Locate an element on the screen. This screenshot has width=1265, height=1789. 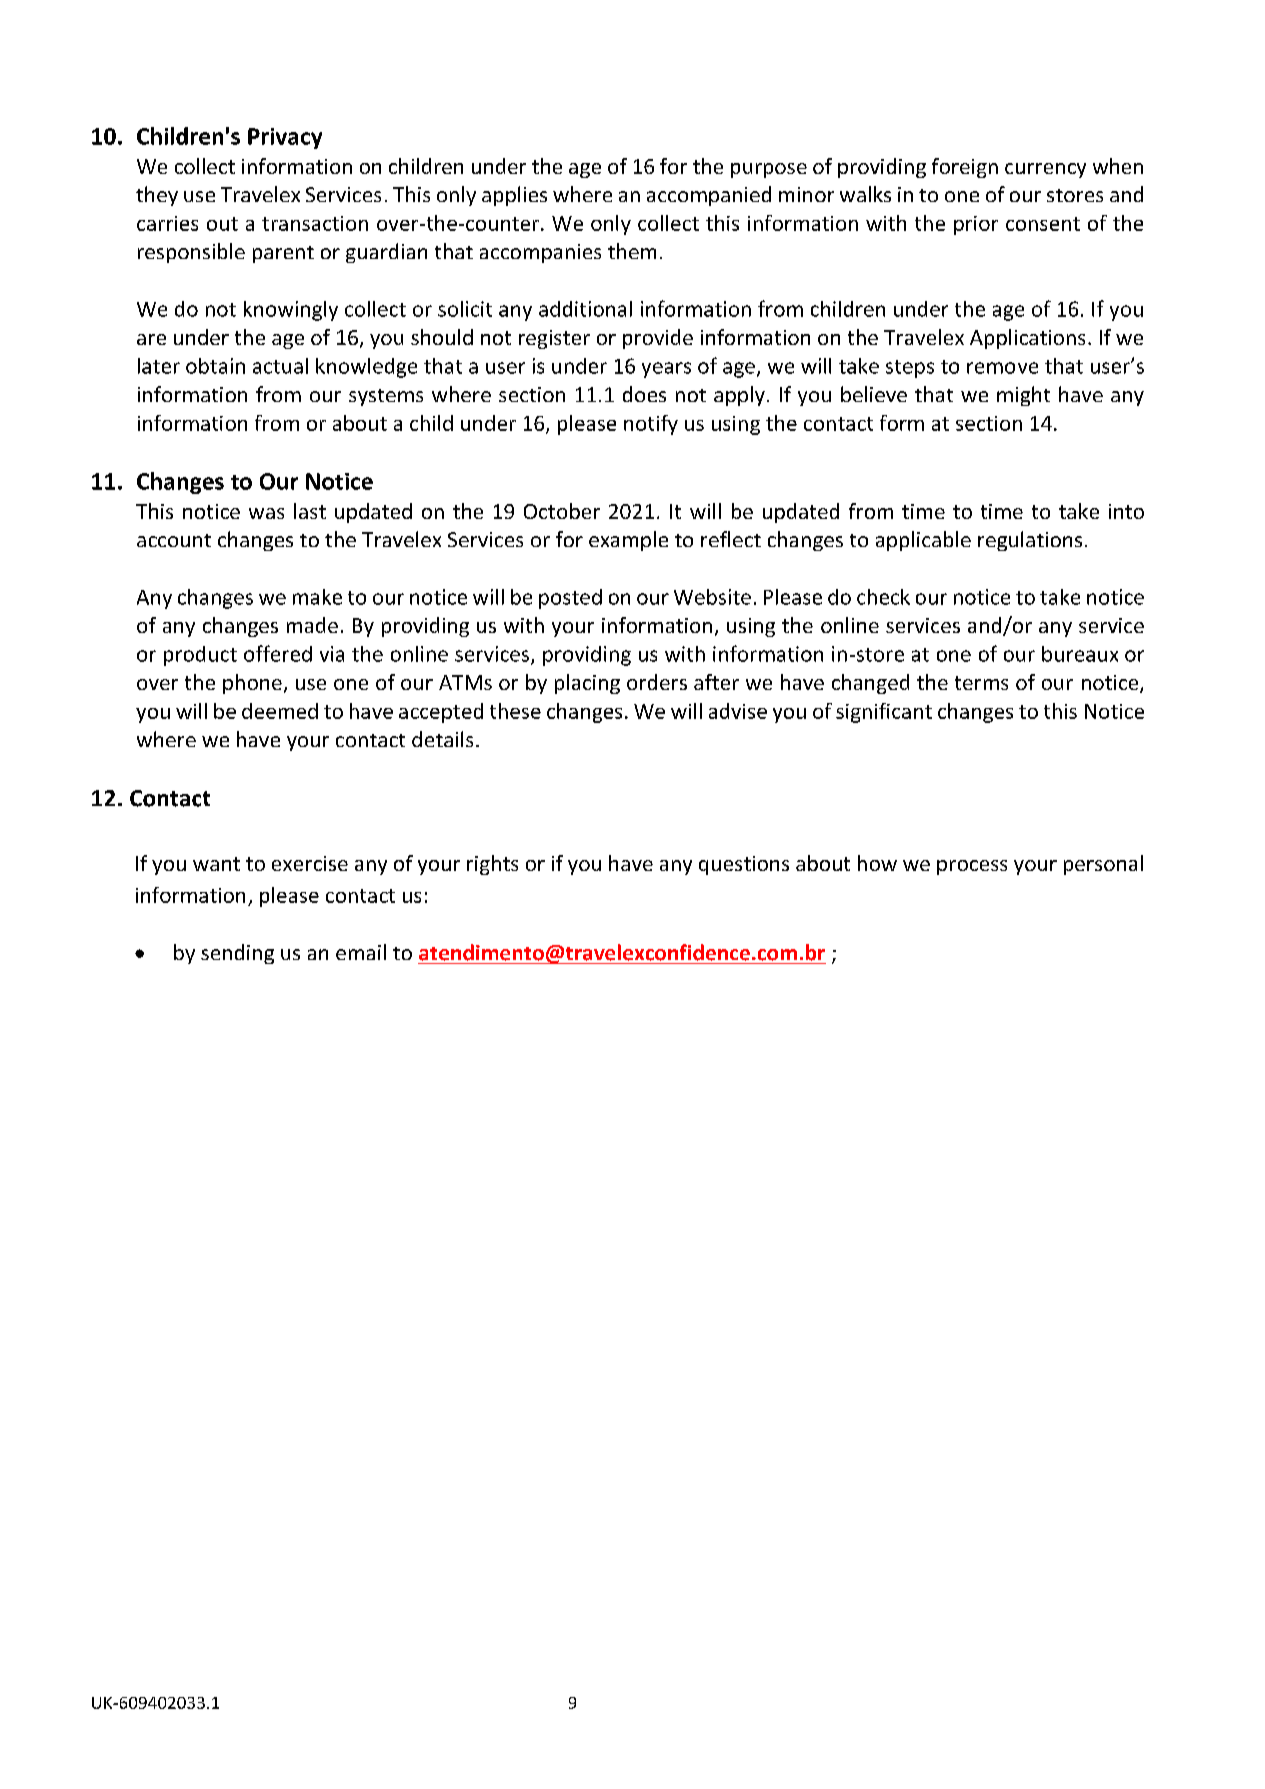
accompanied is located at coordinates (709, 196).
